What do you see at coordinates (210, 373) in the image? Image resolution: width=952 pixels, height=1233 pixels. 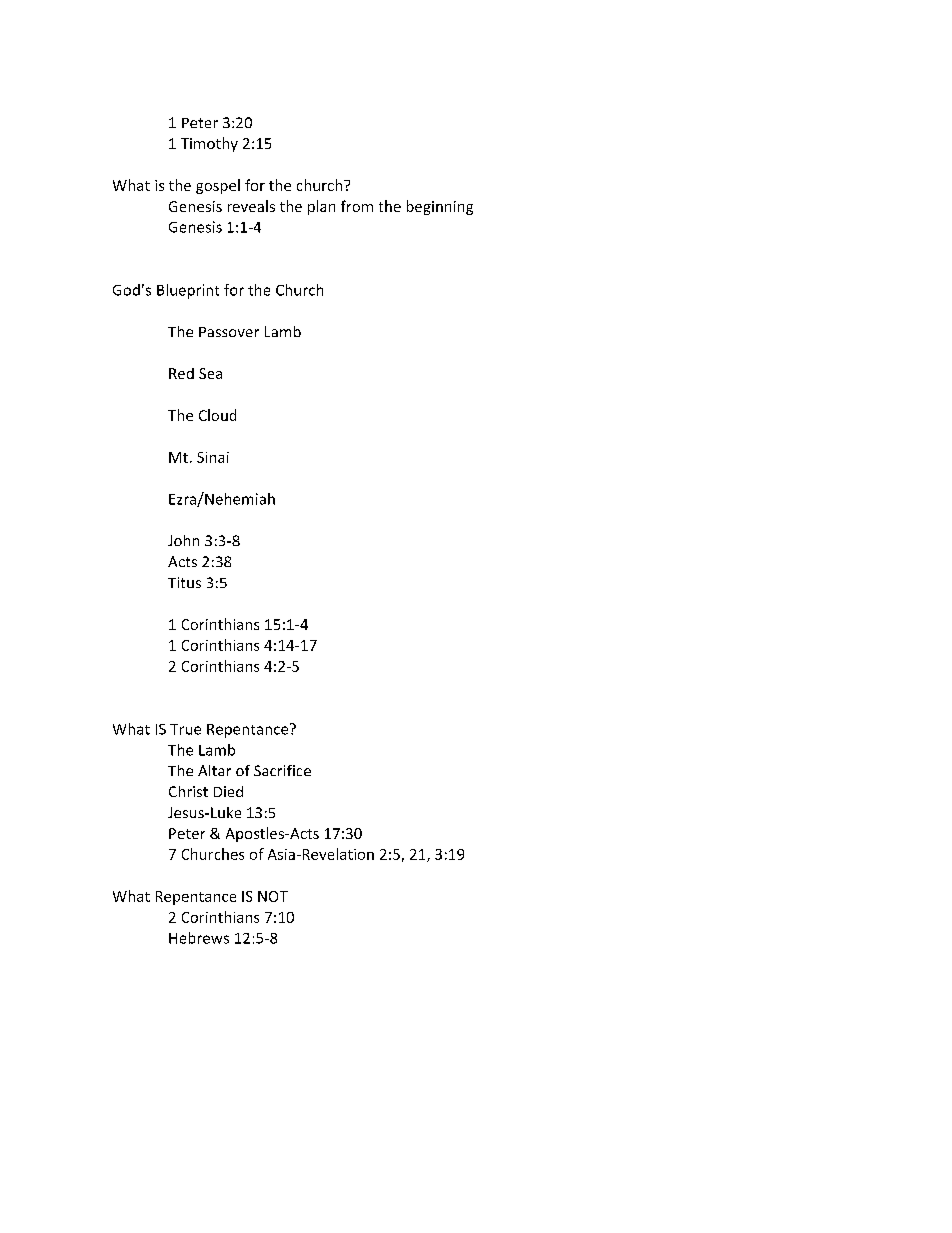 I see `Sea` at bounding box center [210, 373].
